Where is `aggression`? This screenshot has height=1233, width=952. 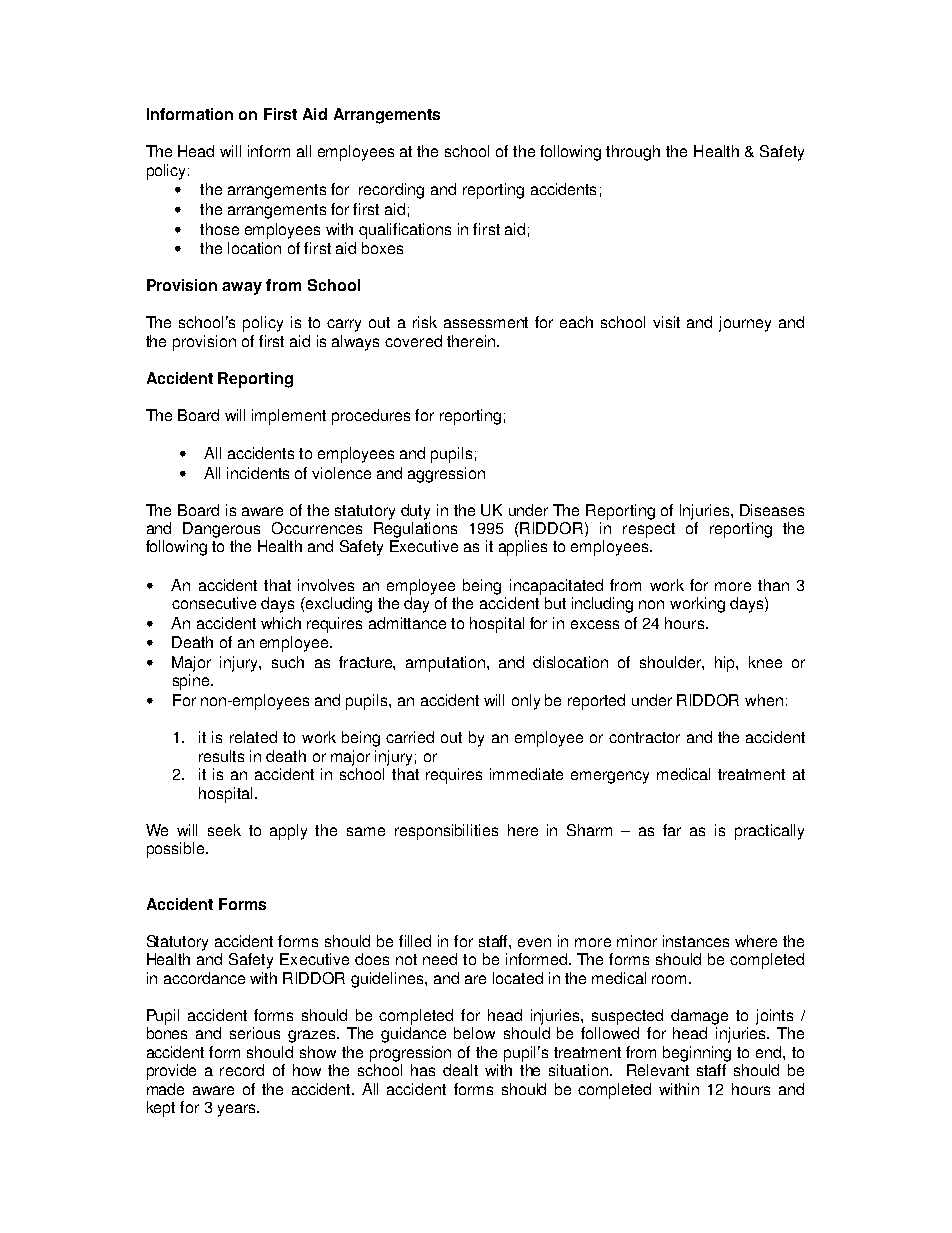
aggression is located at coordinates (446, 475).
